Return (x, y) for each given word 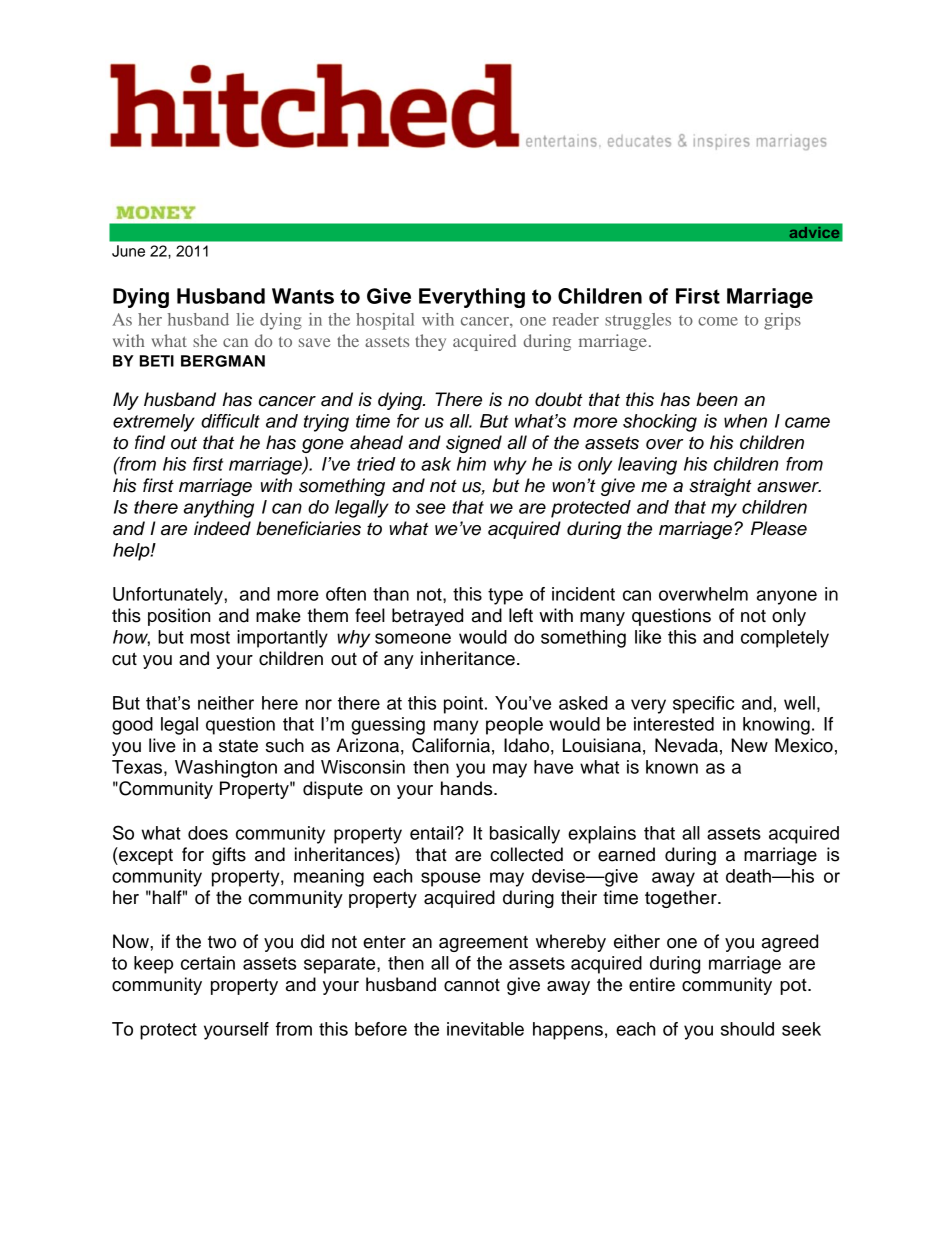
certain (208, 963)
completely (785, 639)
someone (413, 638)
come (718, 321)
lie (245, 319)
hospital (385, 321)
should (747, 1029)
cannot (472, 985)
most (210, 637)
